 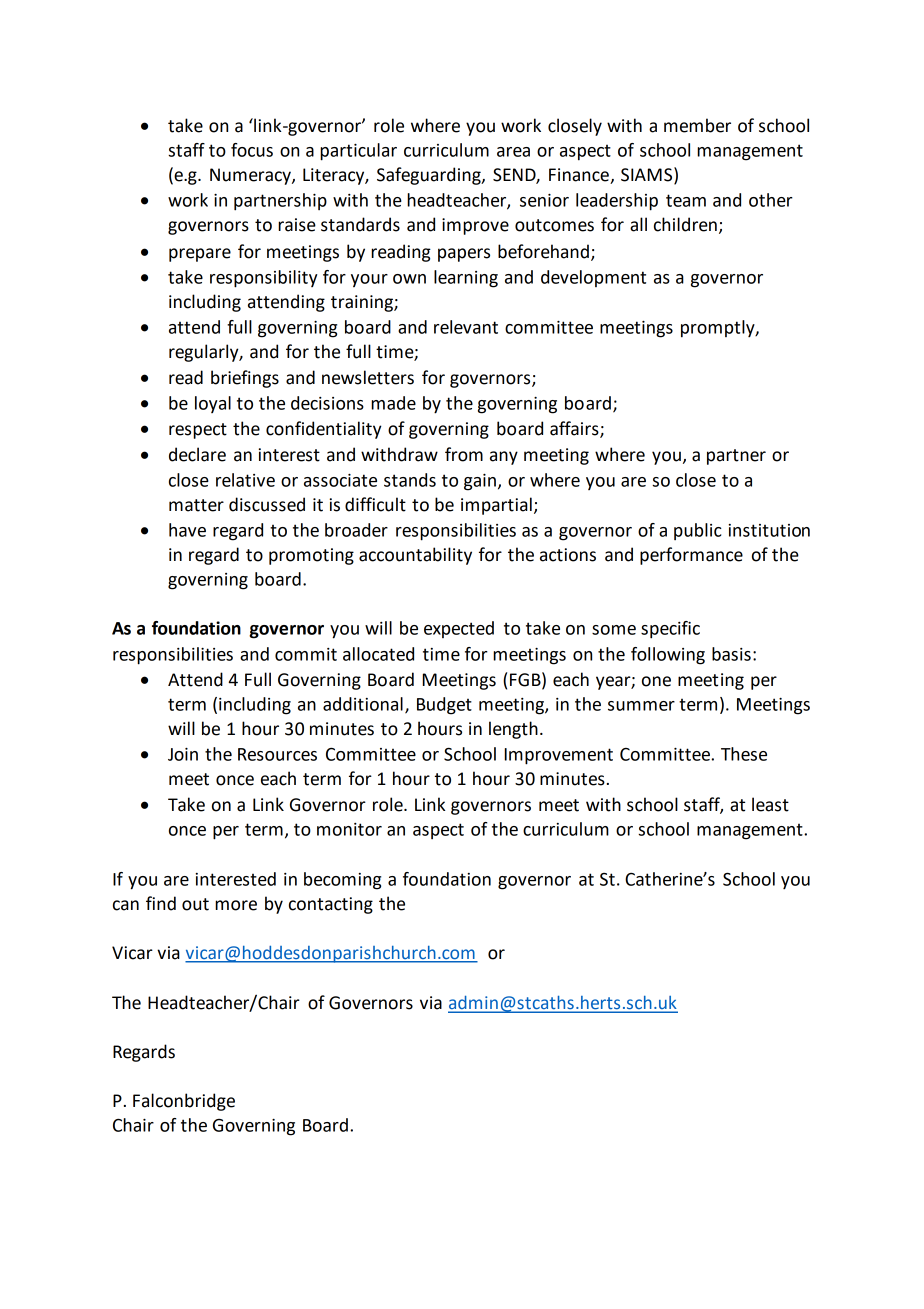 What do you see at coordinates (697, 125) in the document?
I see `member` at bounding box center [697, 125].
